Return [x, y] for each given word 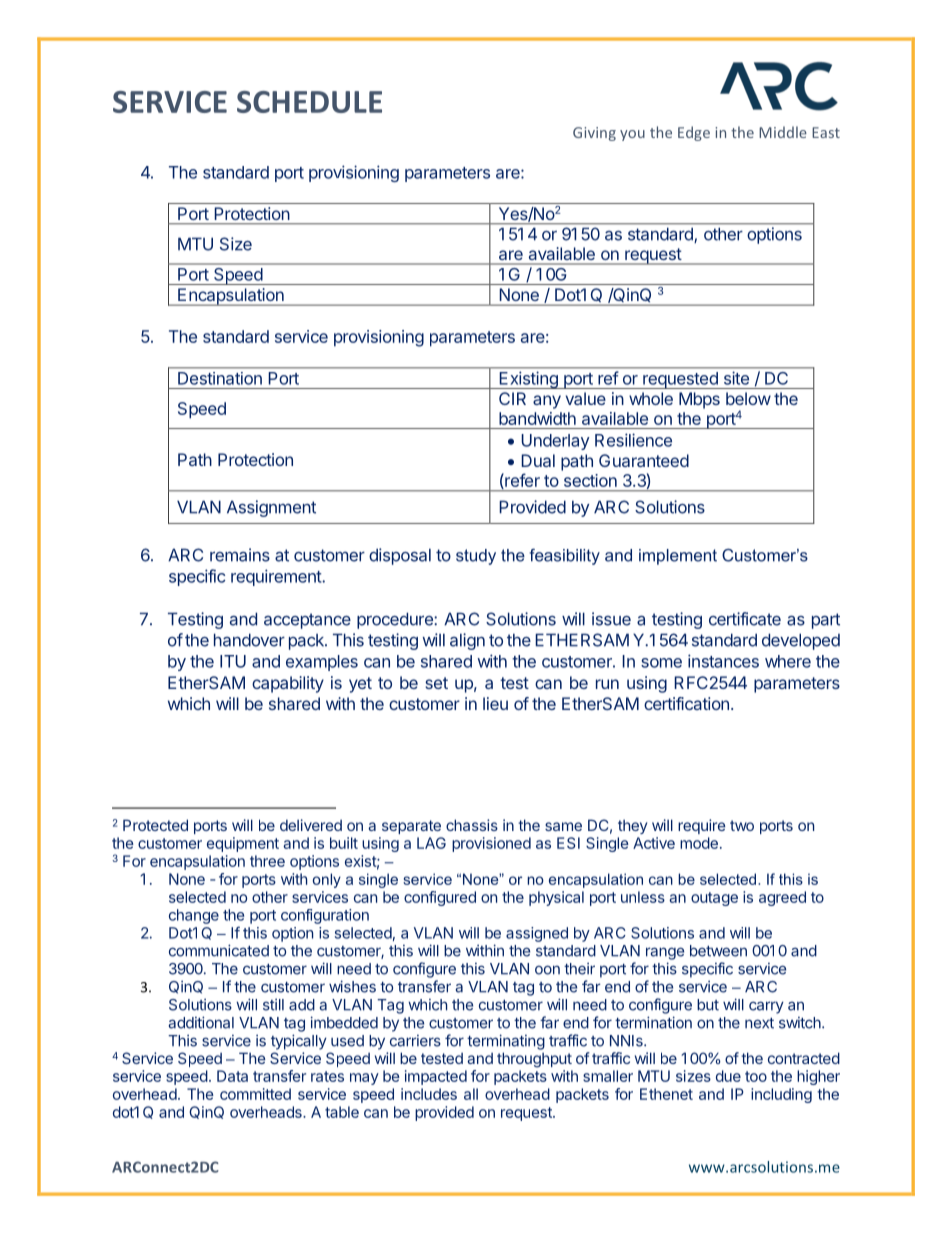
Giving [594, 134]
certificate [745, 619]
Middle [783, 132]
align [467, 641]
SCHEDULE [309, 102]
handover [249, 640]
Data [232, 1076]
